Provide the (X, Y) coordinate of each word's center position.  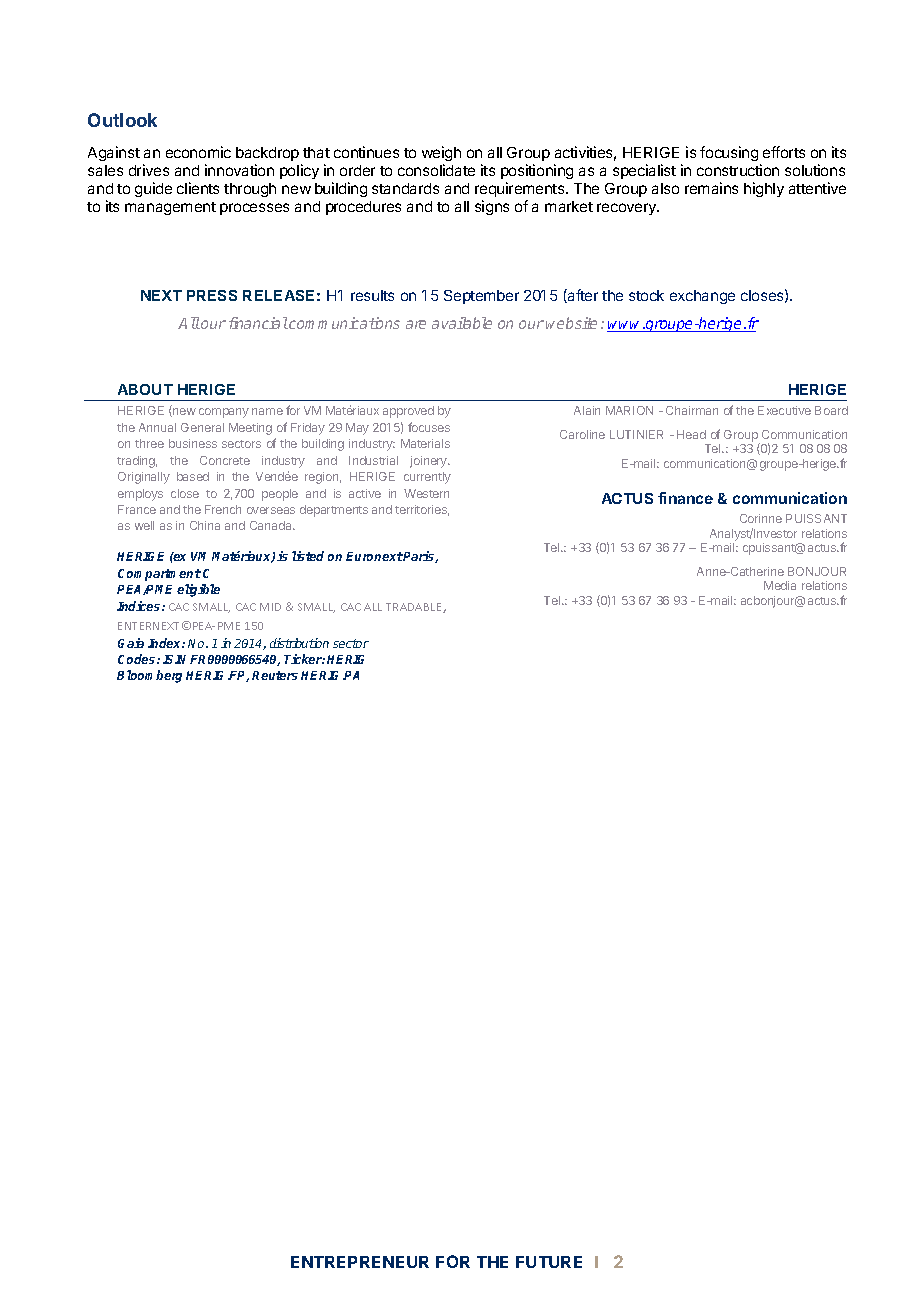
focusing (729, 153)
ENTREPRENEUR (360, 1262)
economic (198, 152)
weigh (441, 153)
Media (780, 585)
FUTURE (549, 1262)
